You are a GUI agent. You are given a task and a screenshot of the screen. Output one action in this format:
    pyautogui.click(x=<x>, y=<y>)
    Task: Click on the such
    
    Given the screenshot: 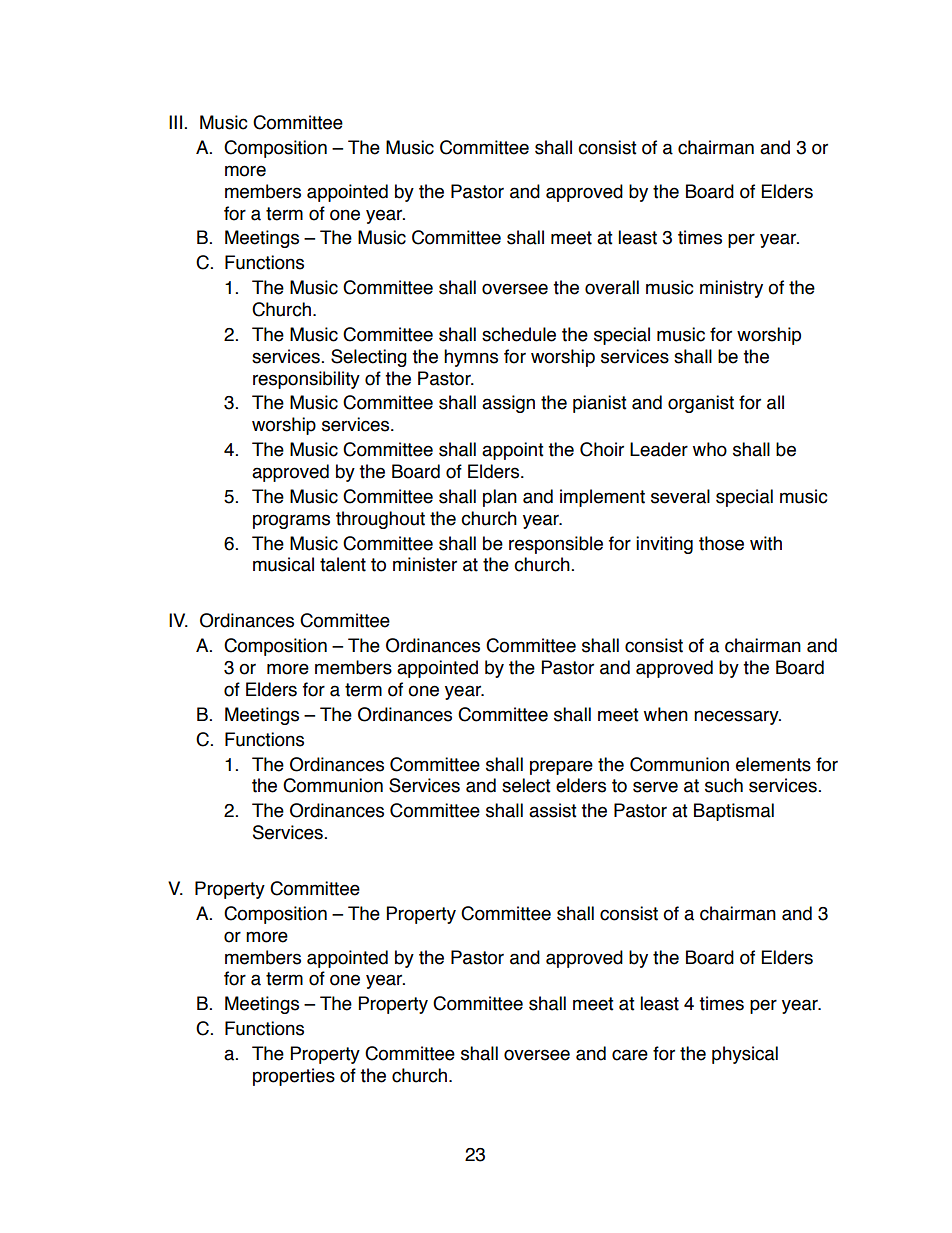 What is the action you would take?
    pyautogui.click(x=724, y=785)
